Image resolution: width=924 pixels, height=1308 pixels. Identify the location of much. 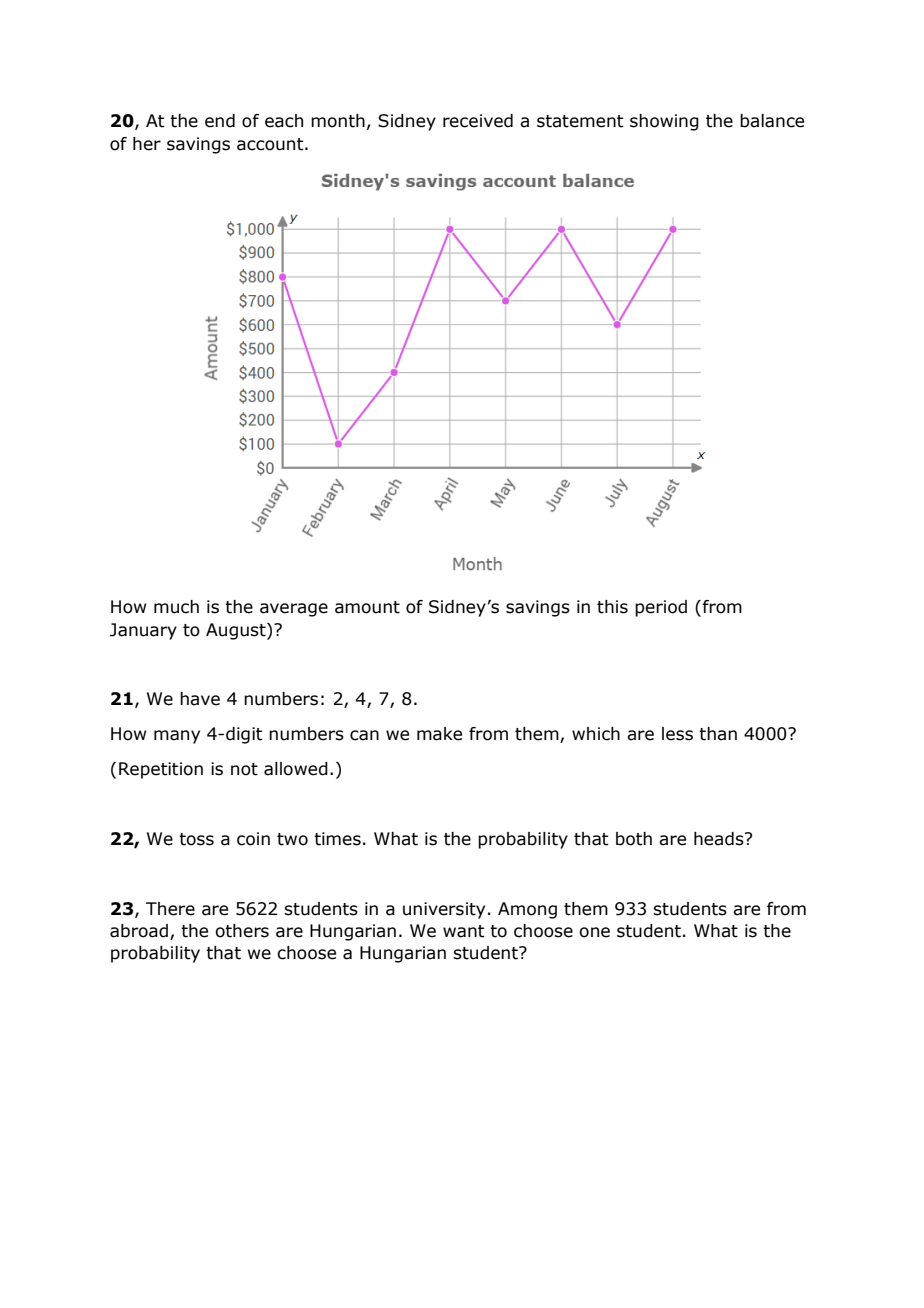
(176, 607).
